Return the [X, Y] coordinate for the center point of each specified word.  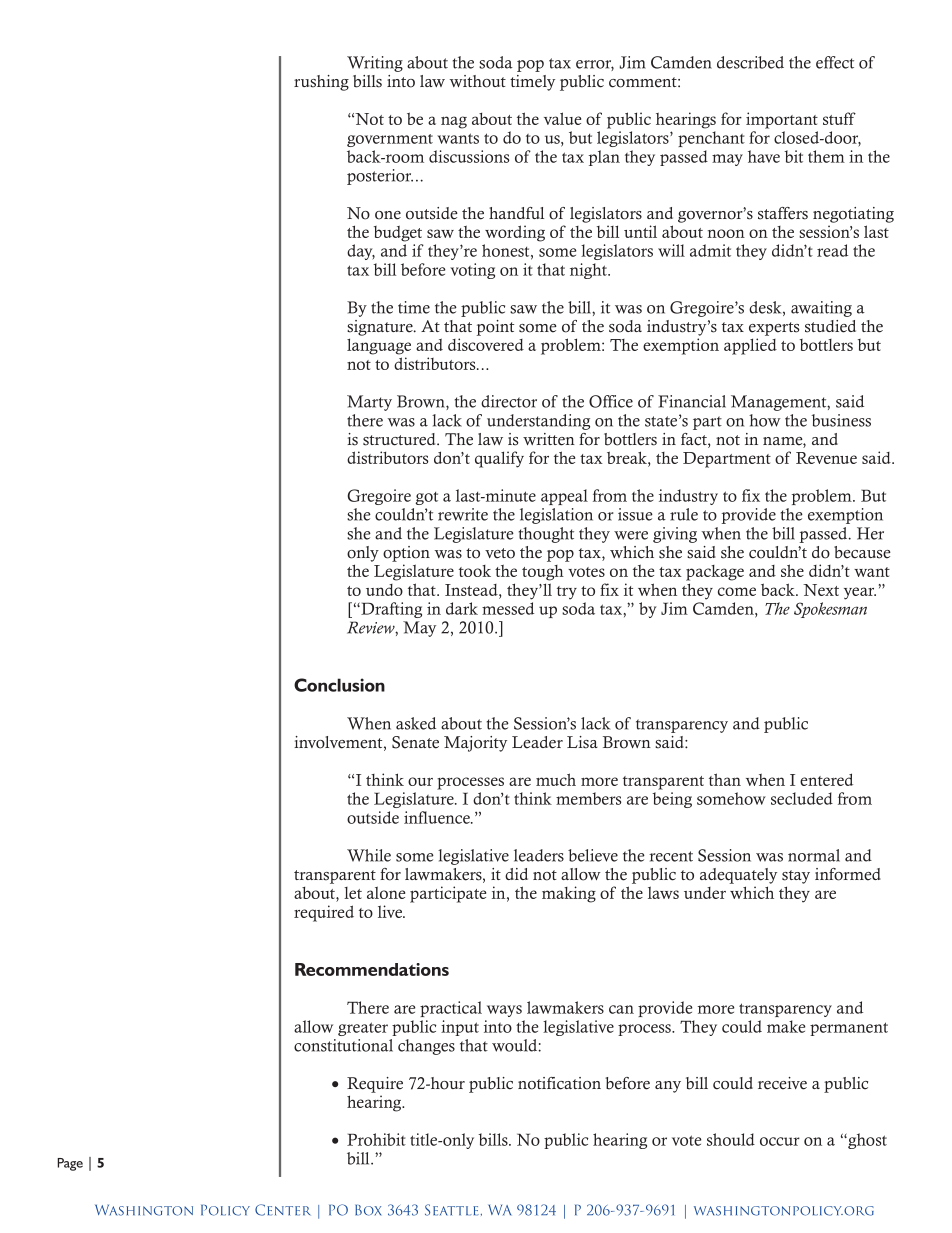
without [478, 81]
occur [780, 1141]
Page [70, 1164]
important [782, 120]
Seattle [452, 1210]
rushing [321, 83]
